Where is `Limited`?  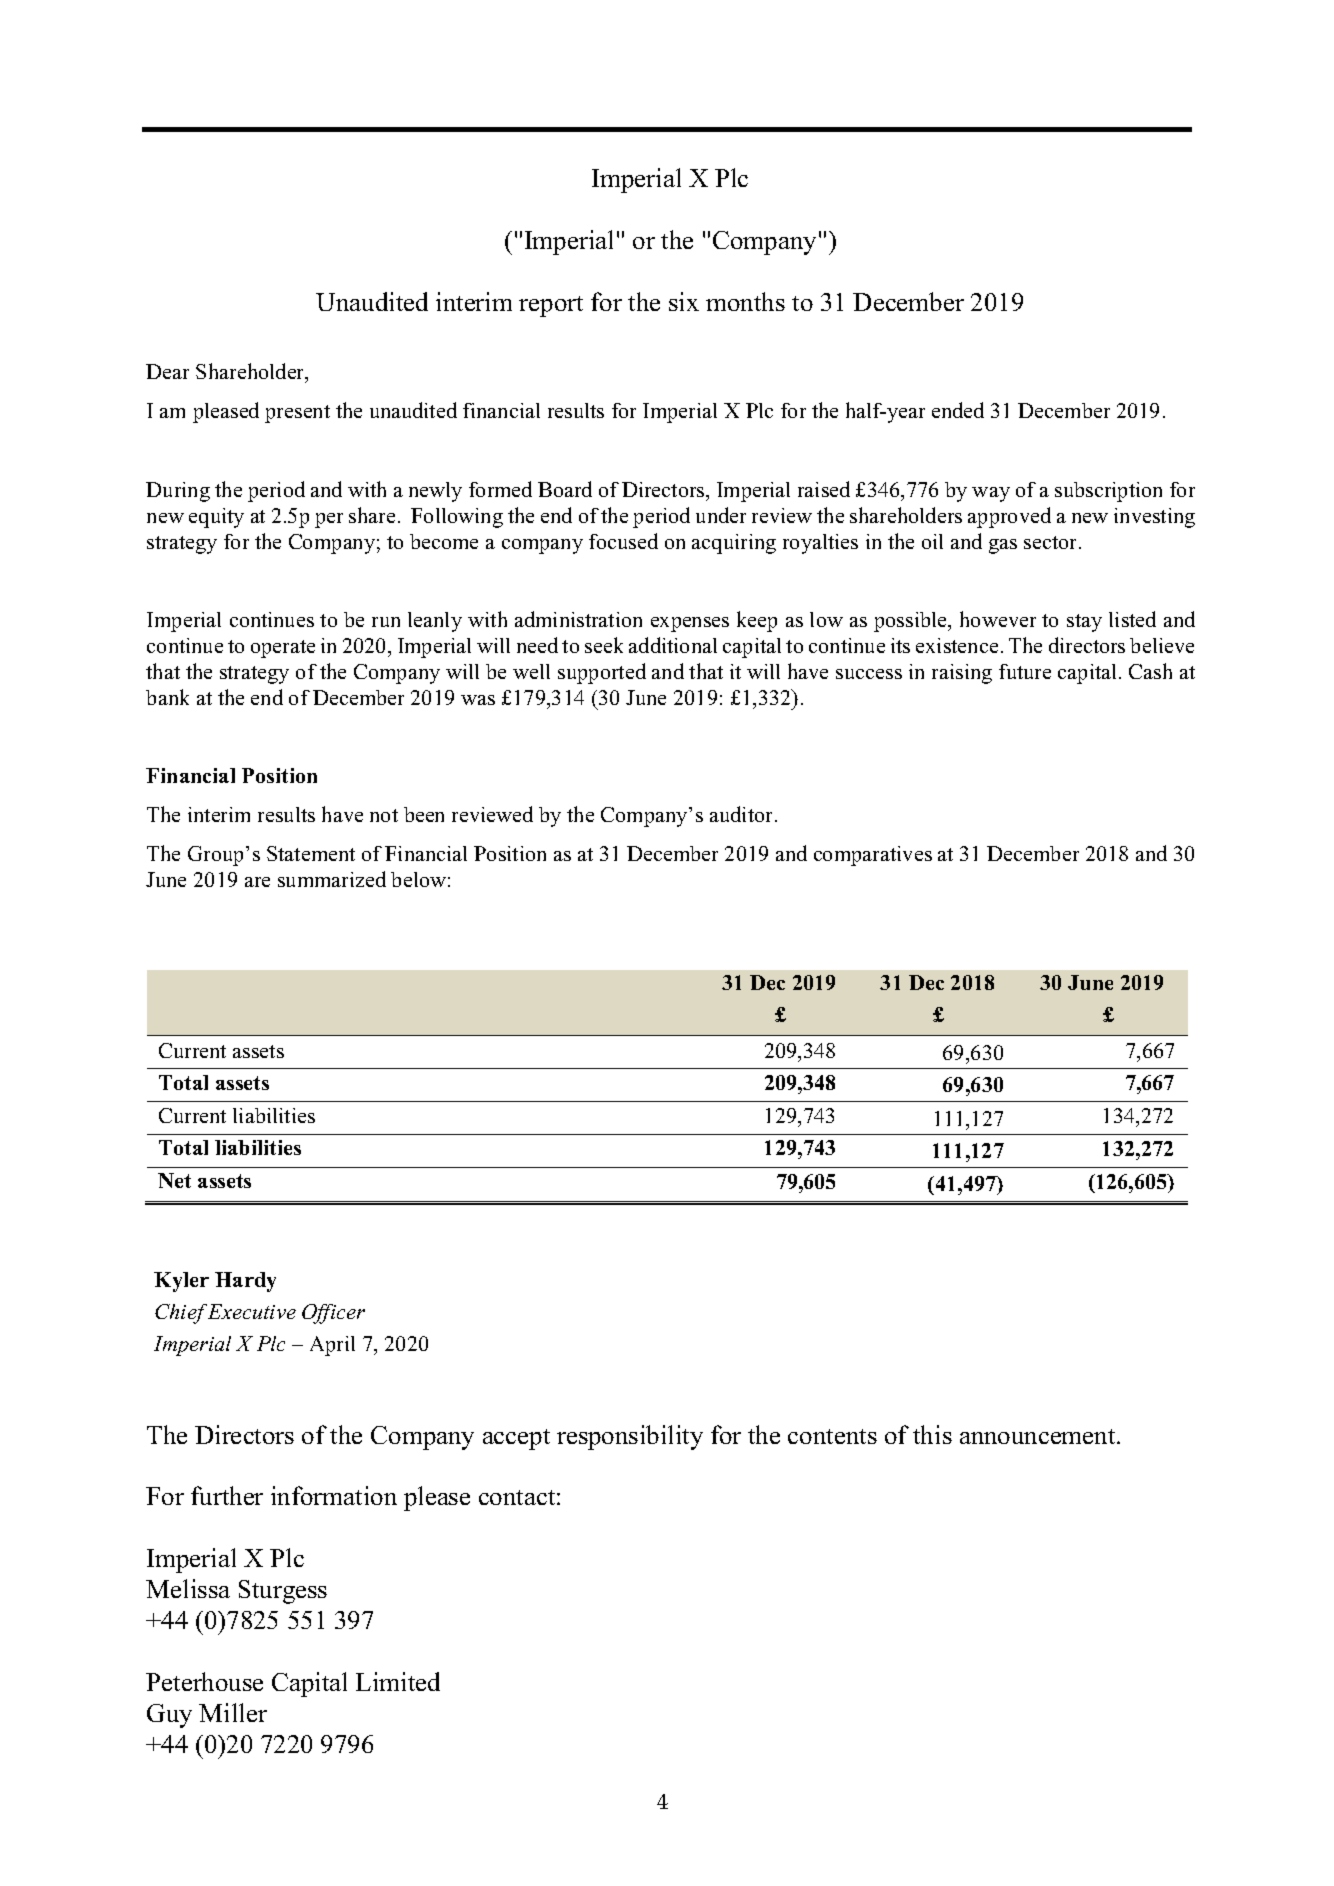 Limited is located at coordinates (398, 1681).
